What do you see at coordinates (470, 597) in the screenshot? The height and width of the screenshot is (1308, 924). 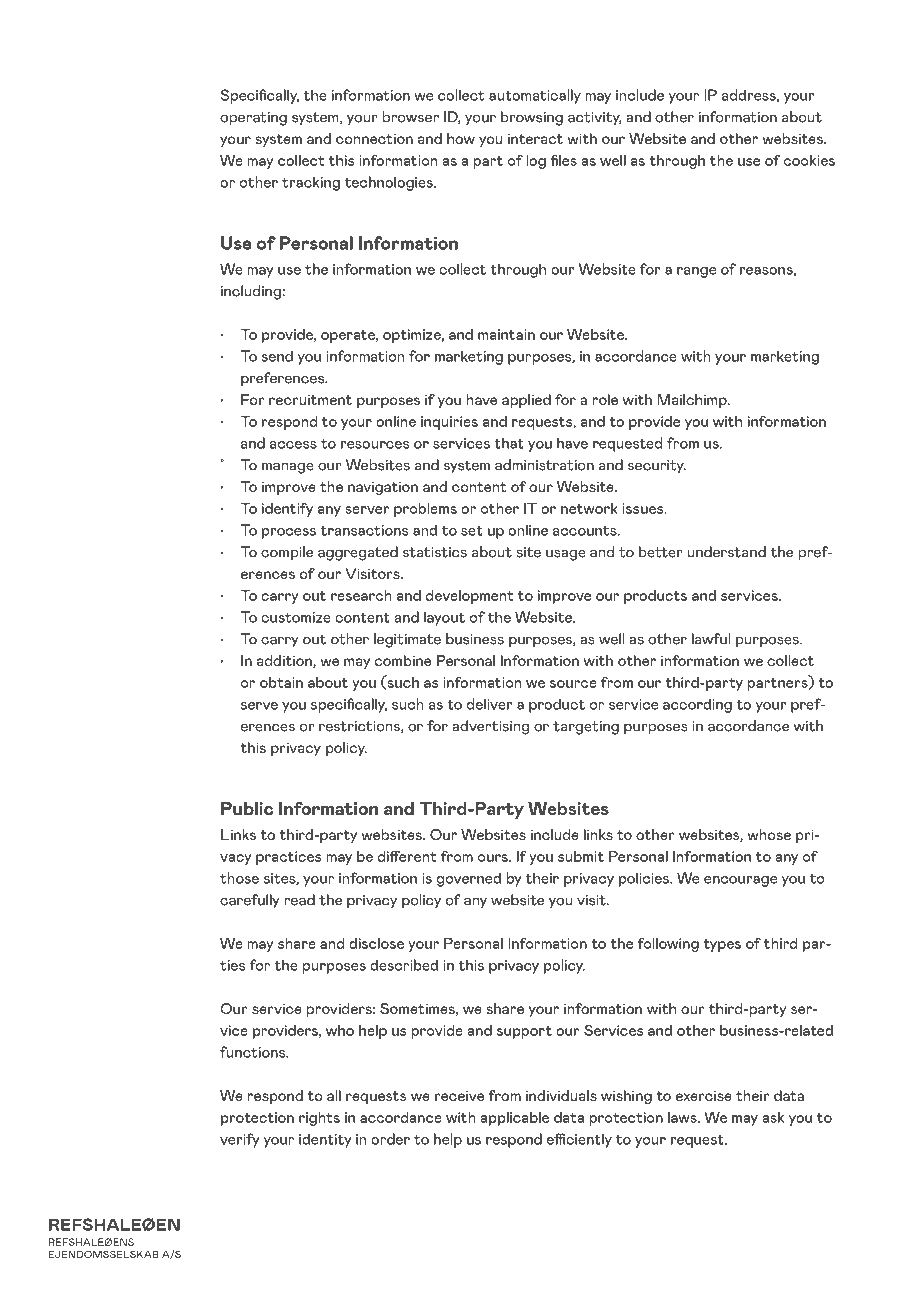 I see `development` at bounding box center [470, 597].
